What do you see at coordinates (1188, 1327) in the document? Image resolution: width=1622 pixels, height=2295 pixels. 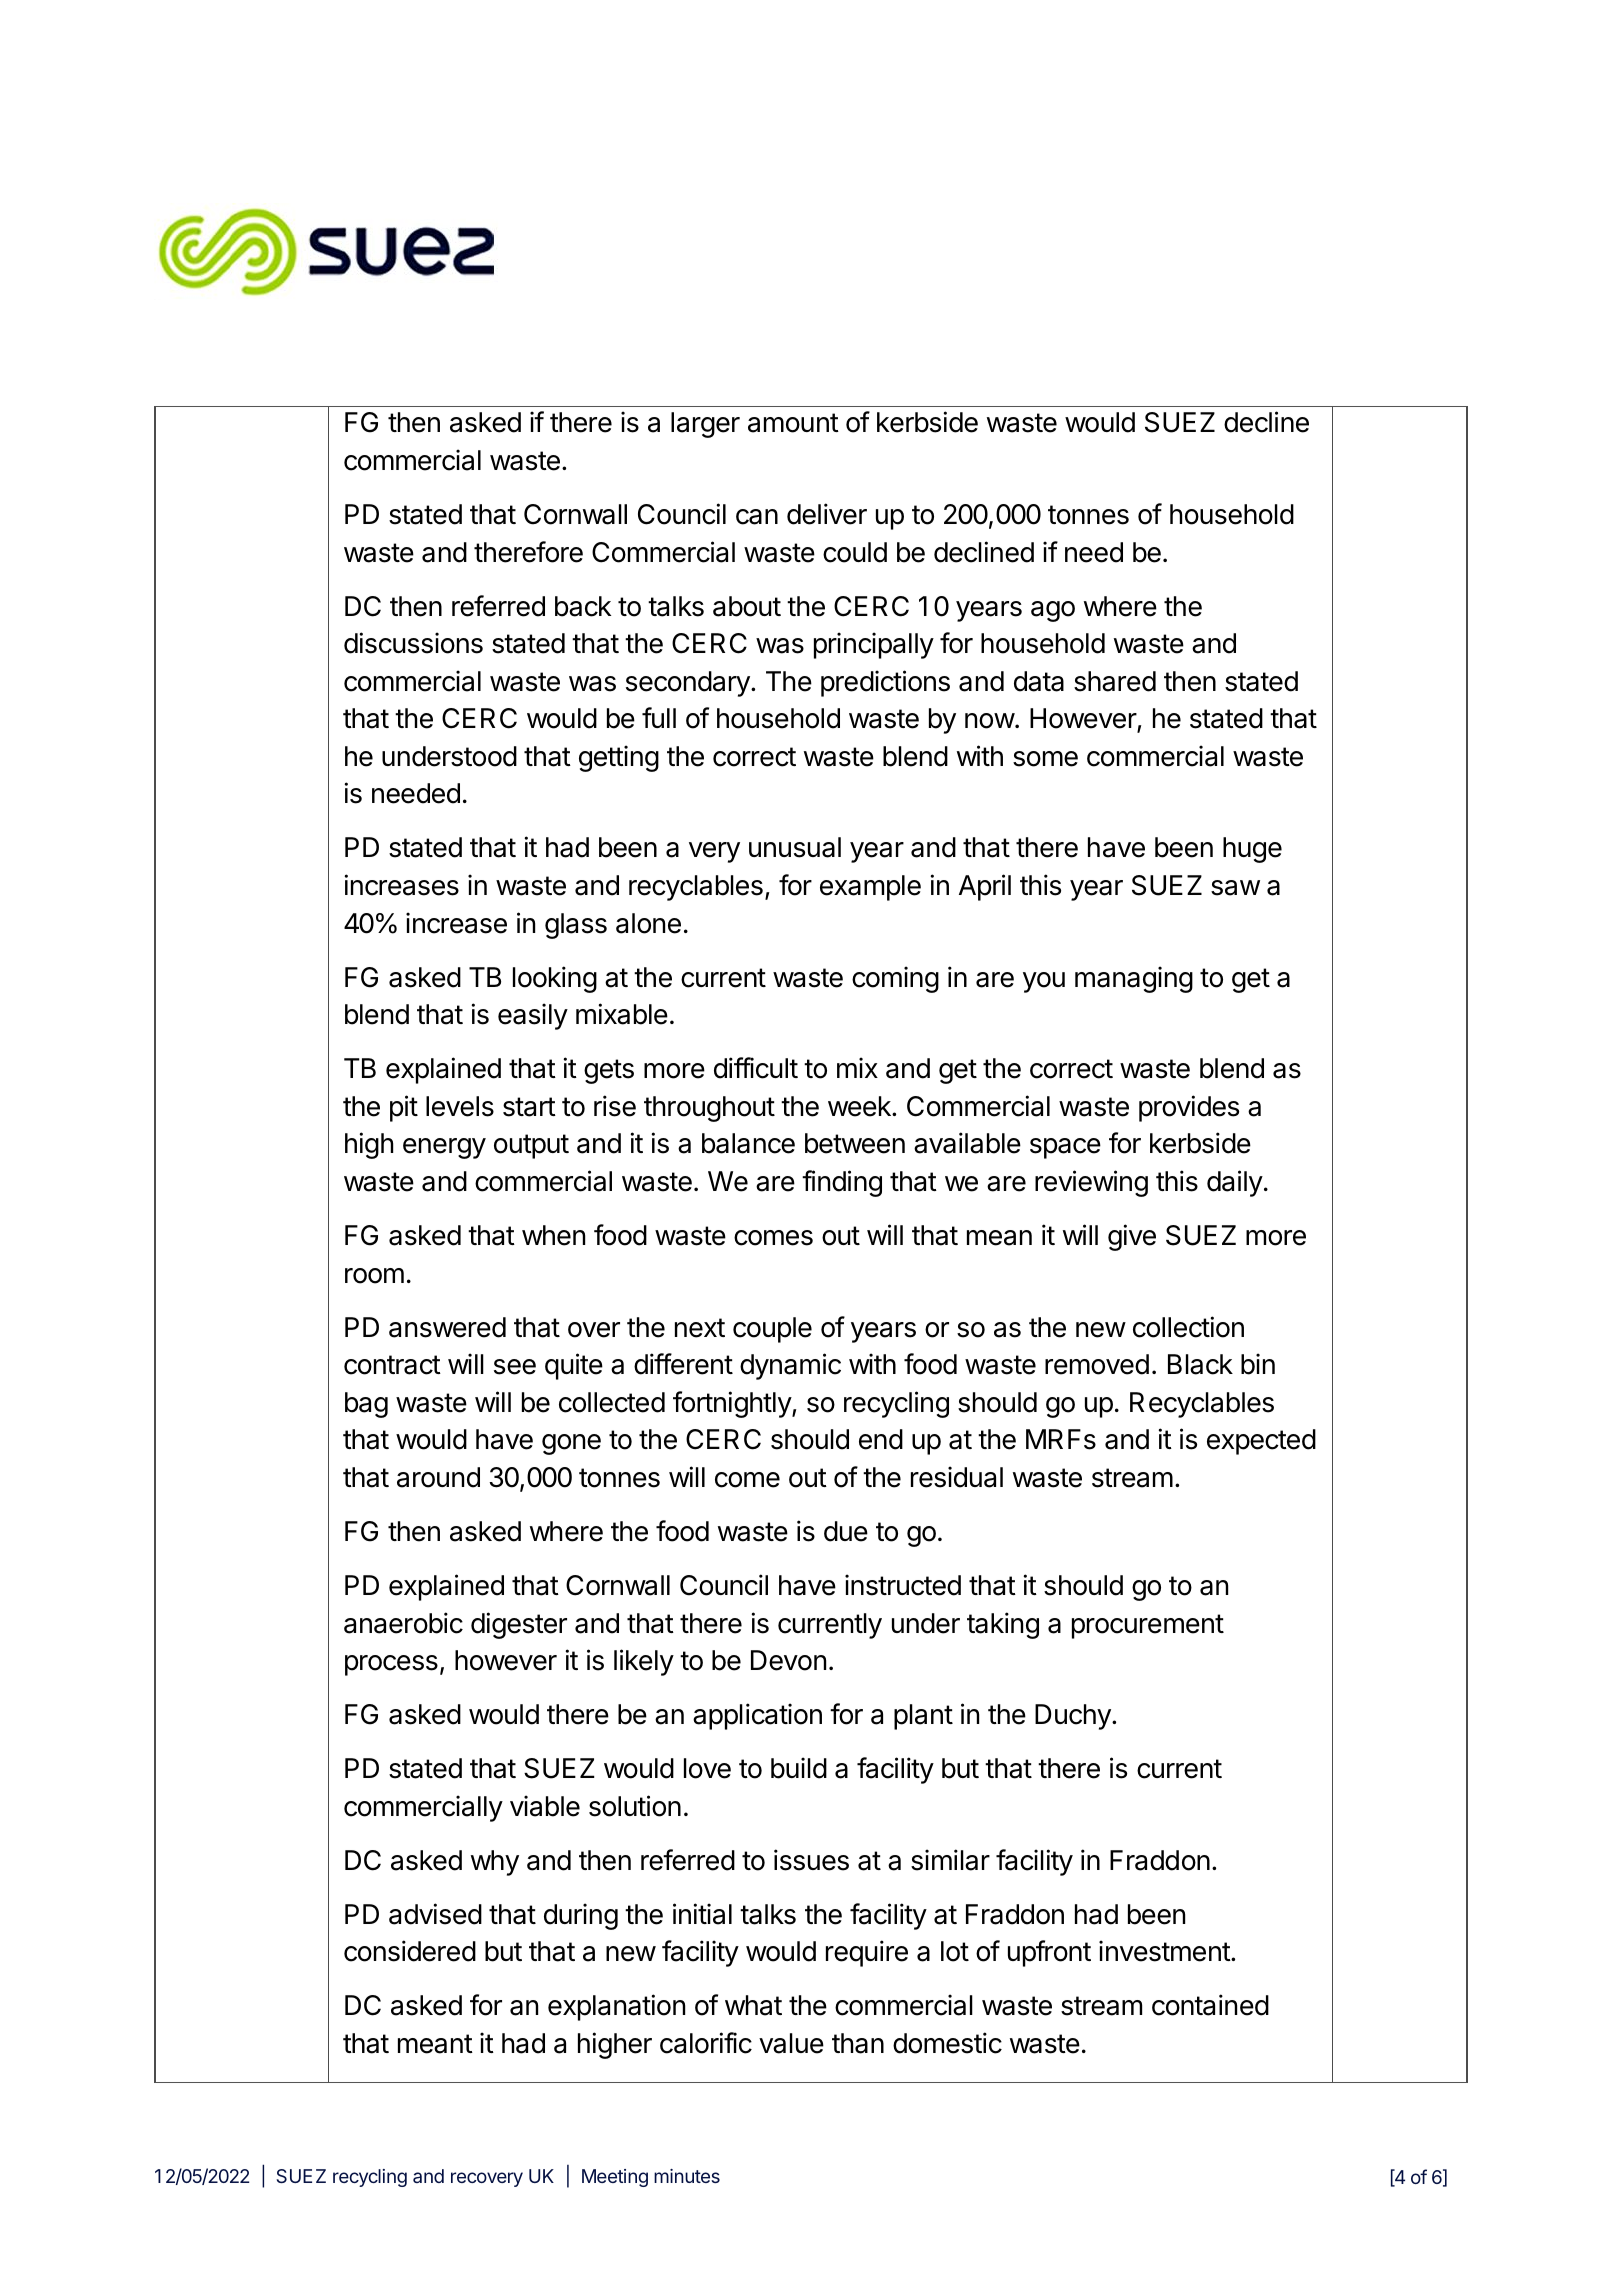 I see `collection` at bounding box center [1188, 1327].
